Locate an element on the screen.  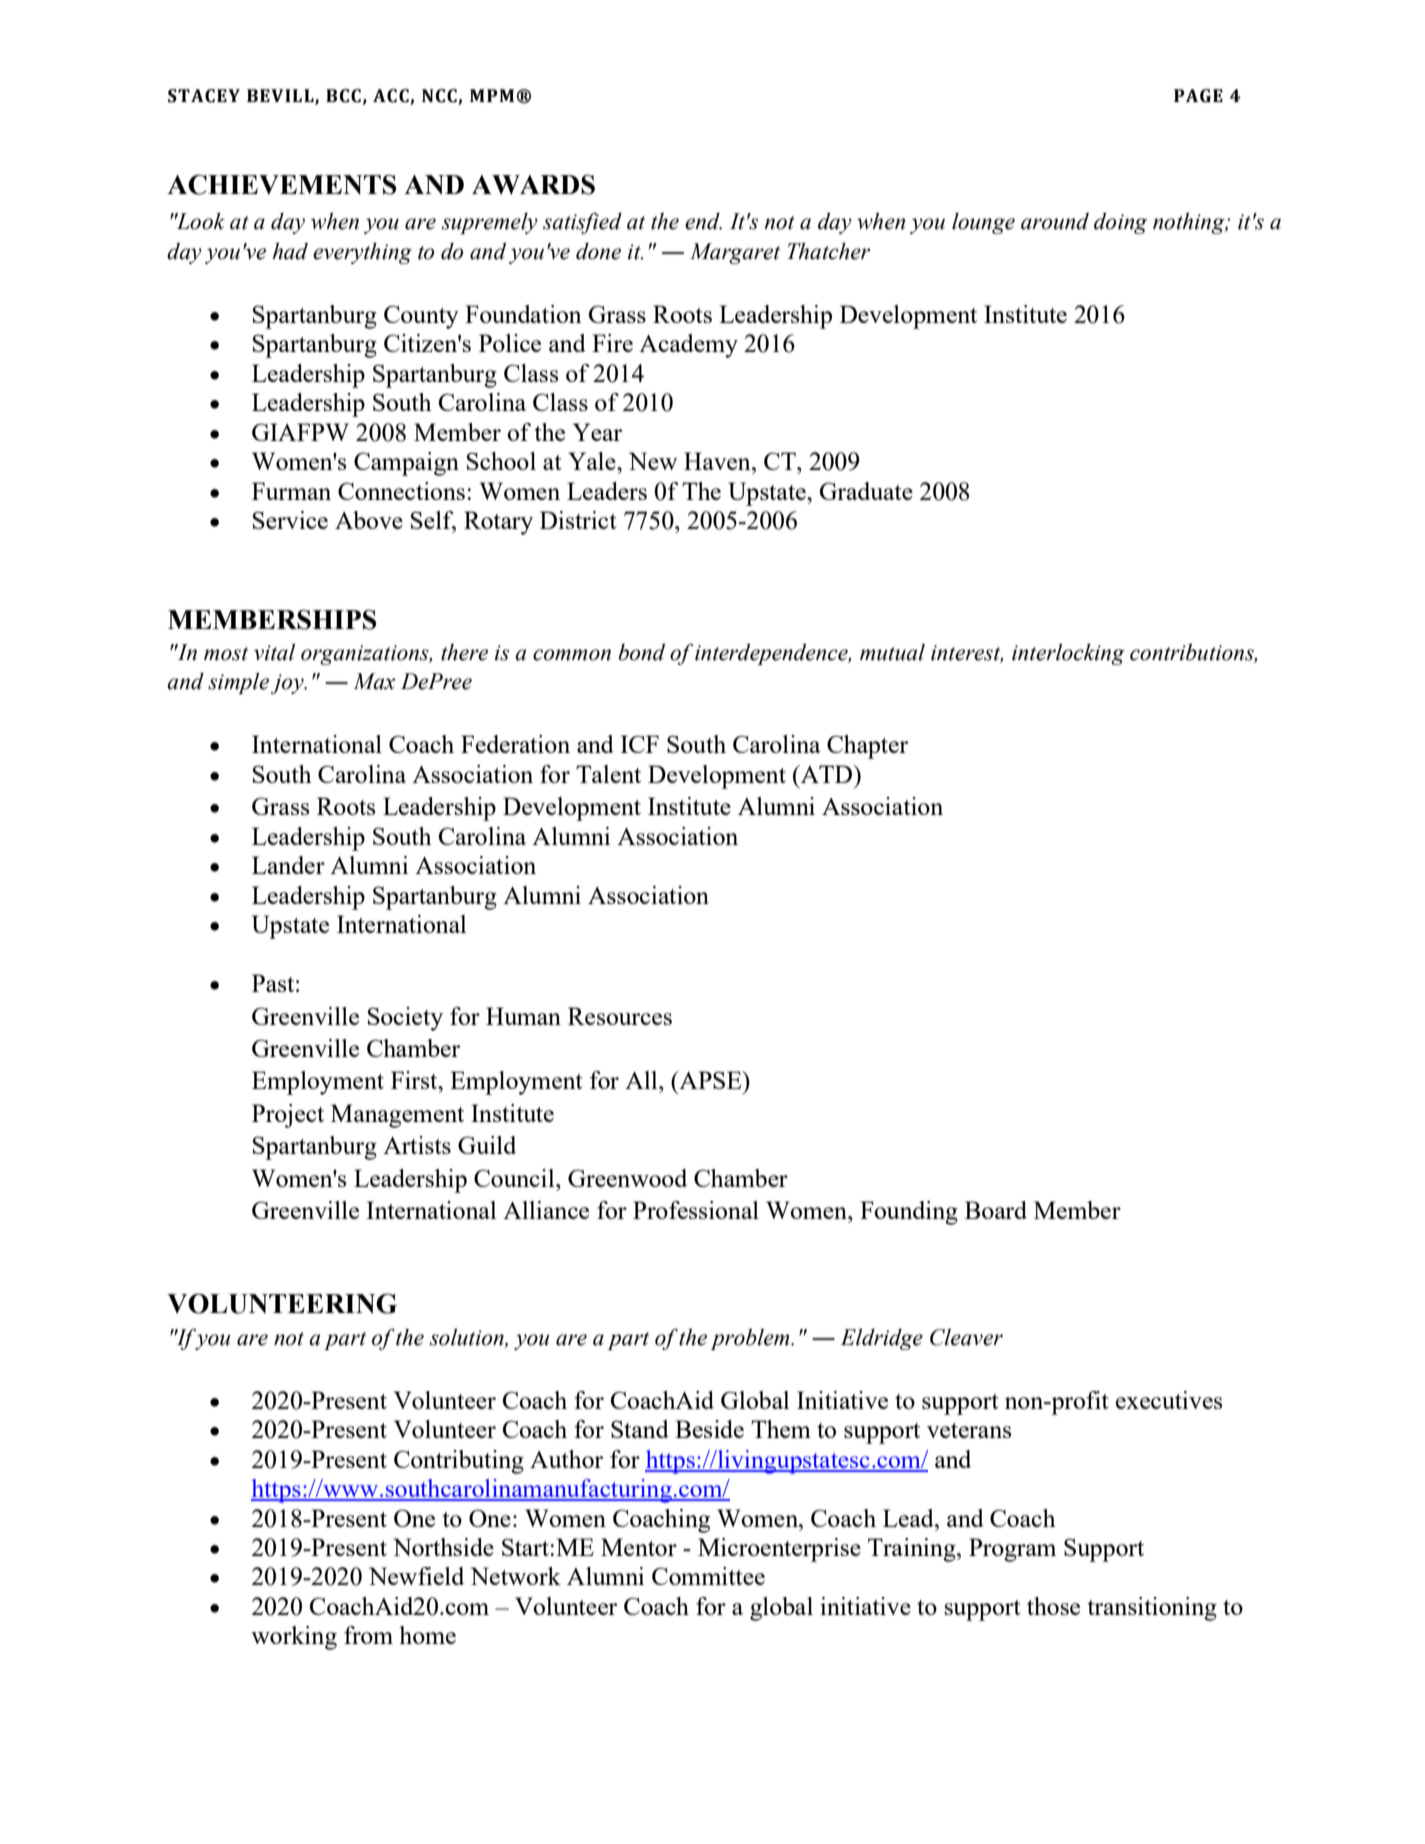
Lander is located at coordinates (288, 865).
